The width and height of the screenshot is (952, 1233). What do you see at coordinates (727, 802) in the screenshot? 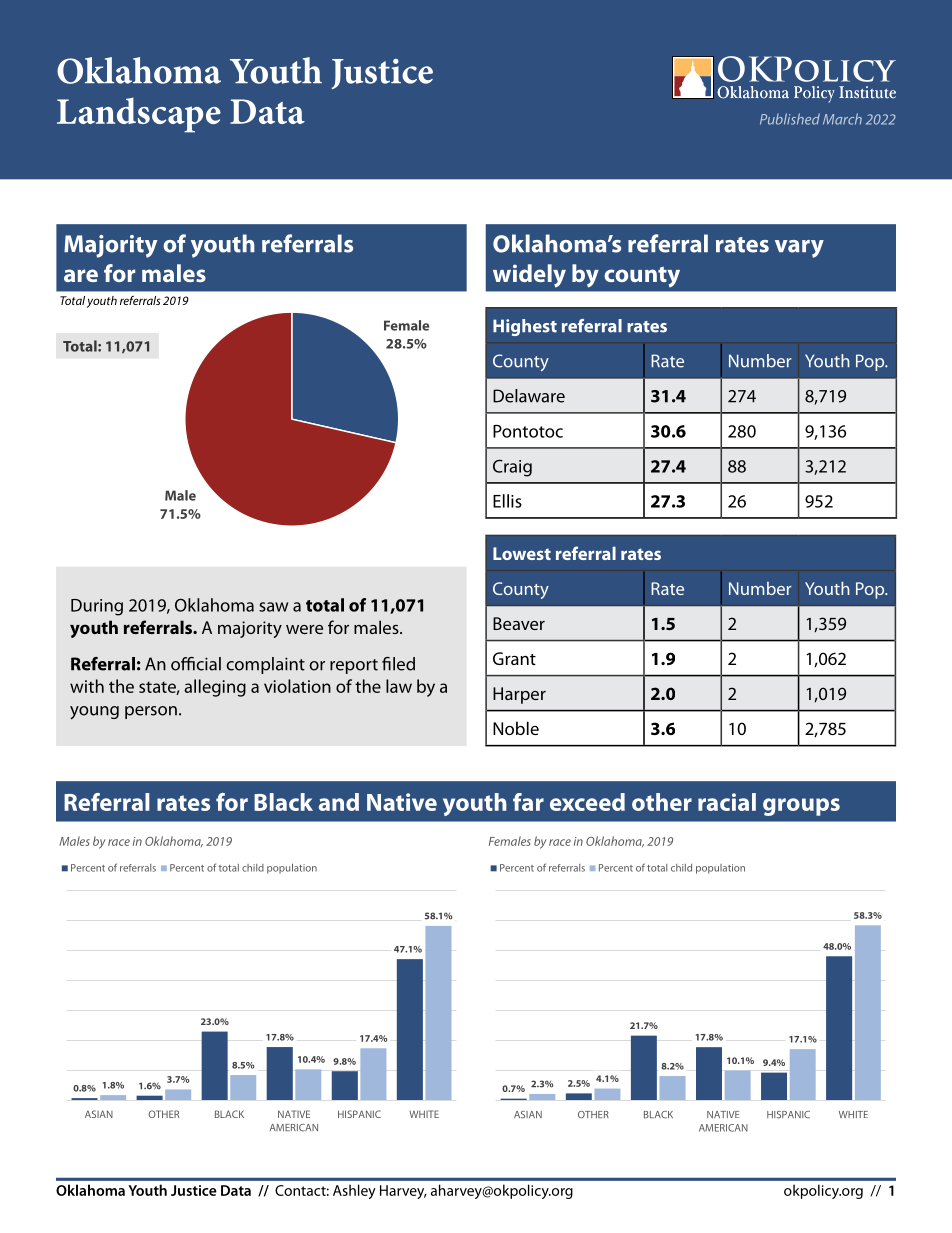
I see `racial` at bounding box center [727, 802].
